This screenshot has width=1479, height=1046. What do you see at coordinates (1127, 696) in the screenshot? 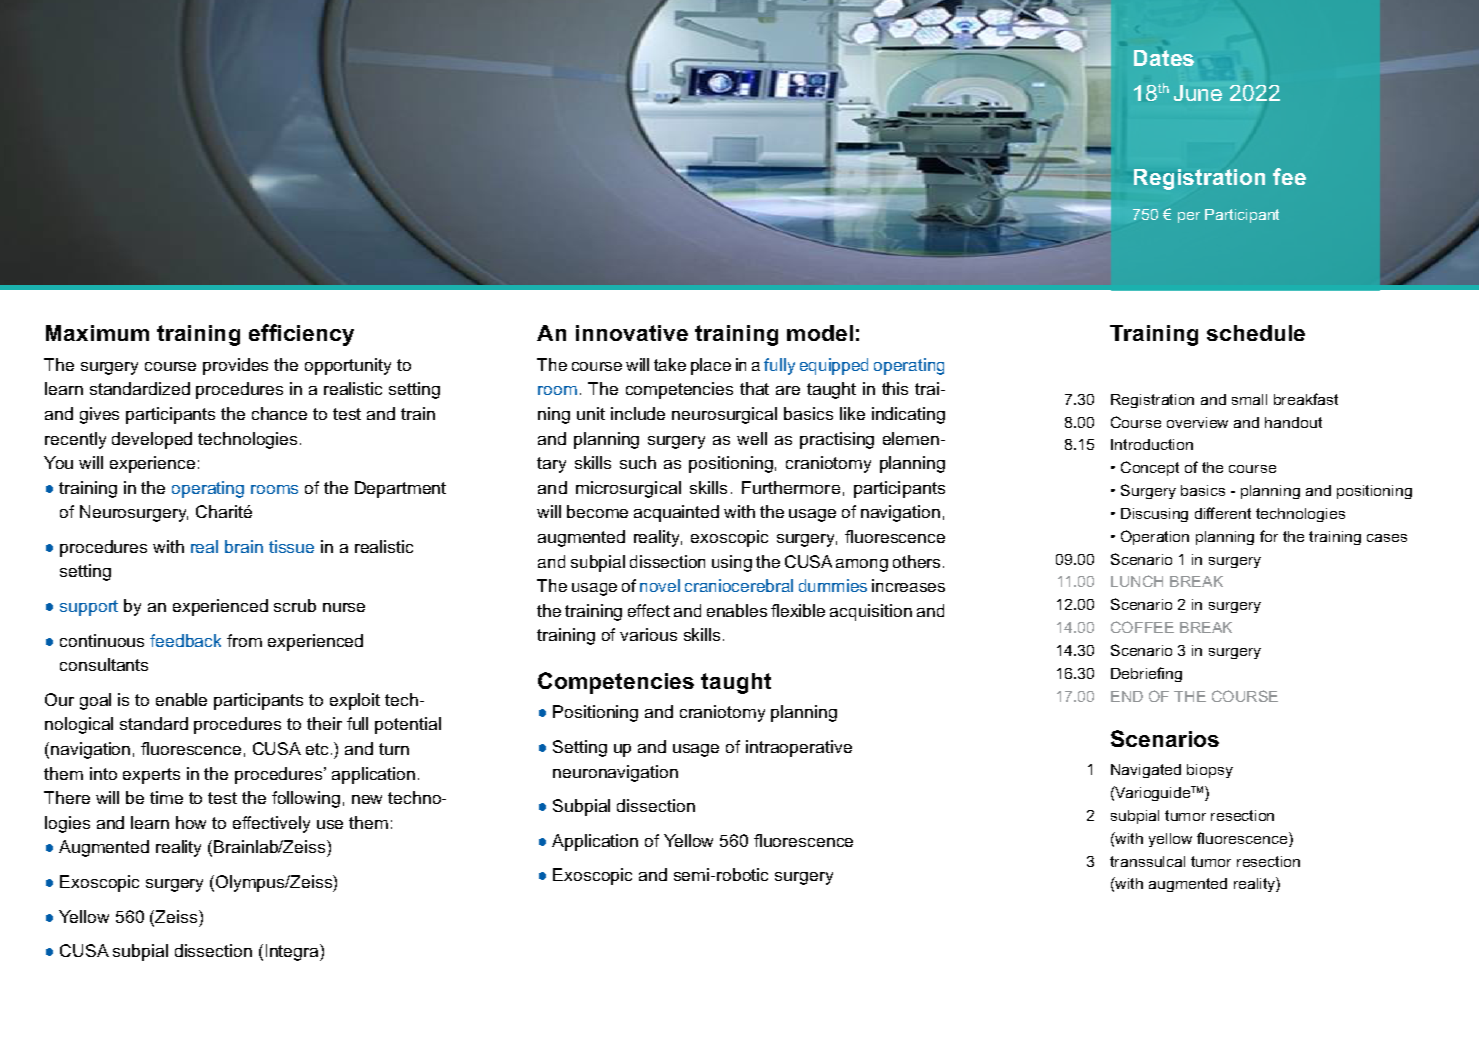
I see `END` at bounding box center [1127, 696].
